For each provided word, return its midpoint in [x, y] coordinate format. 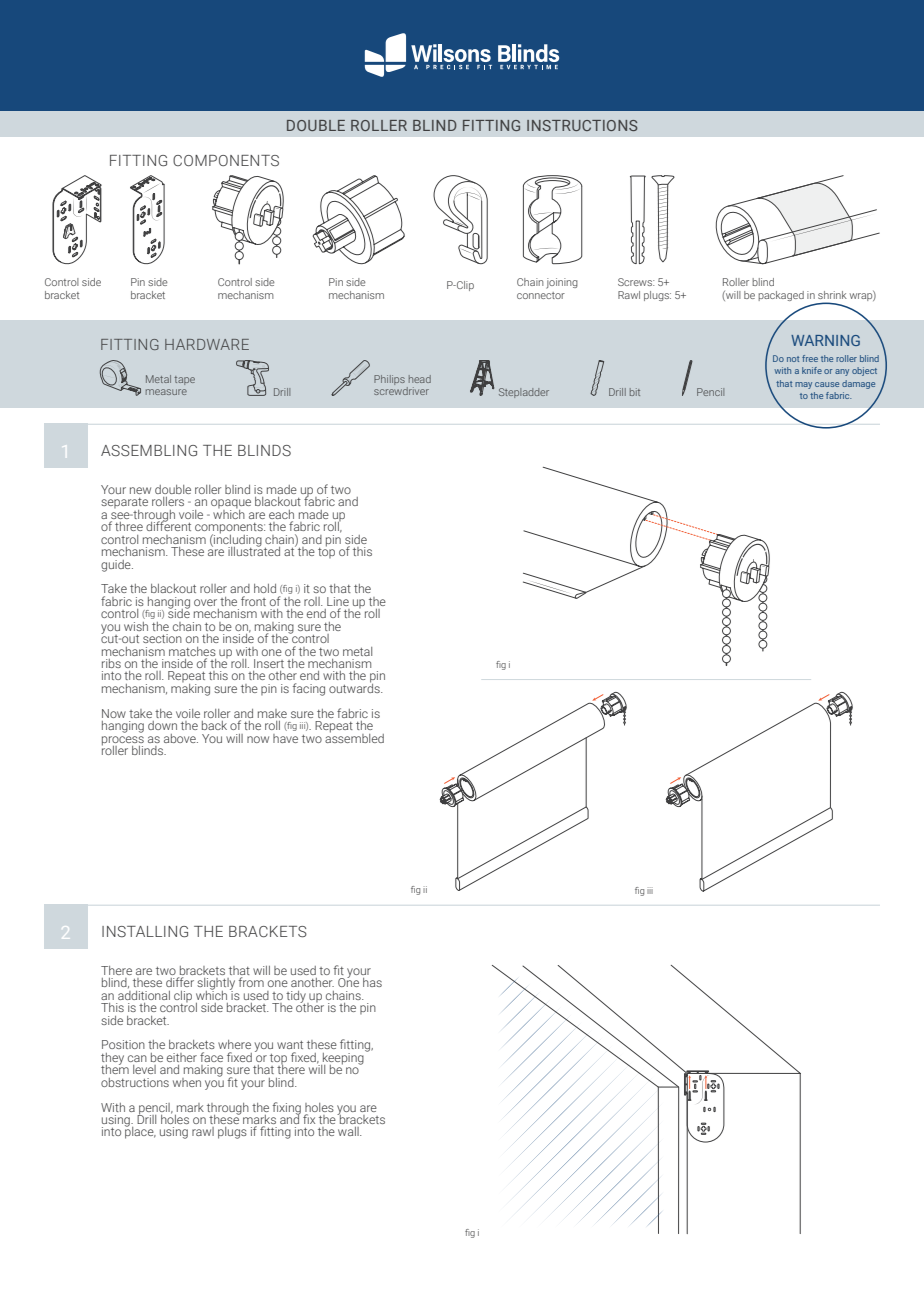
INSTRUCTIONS [582, 125]
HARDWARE [207, 344]
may [803, 385]
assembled [354, 737]
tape [184, 380]
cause [827, 384]
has [372, 982]
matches [192, 651]
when [187, 1082]
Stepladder [524, 393]
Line [338, 601]
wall [349, 1131]
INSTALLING [145, 931]
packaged [781, 296]
